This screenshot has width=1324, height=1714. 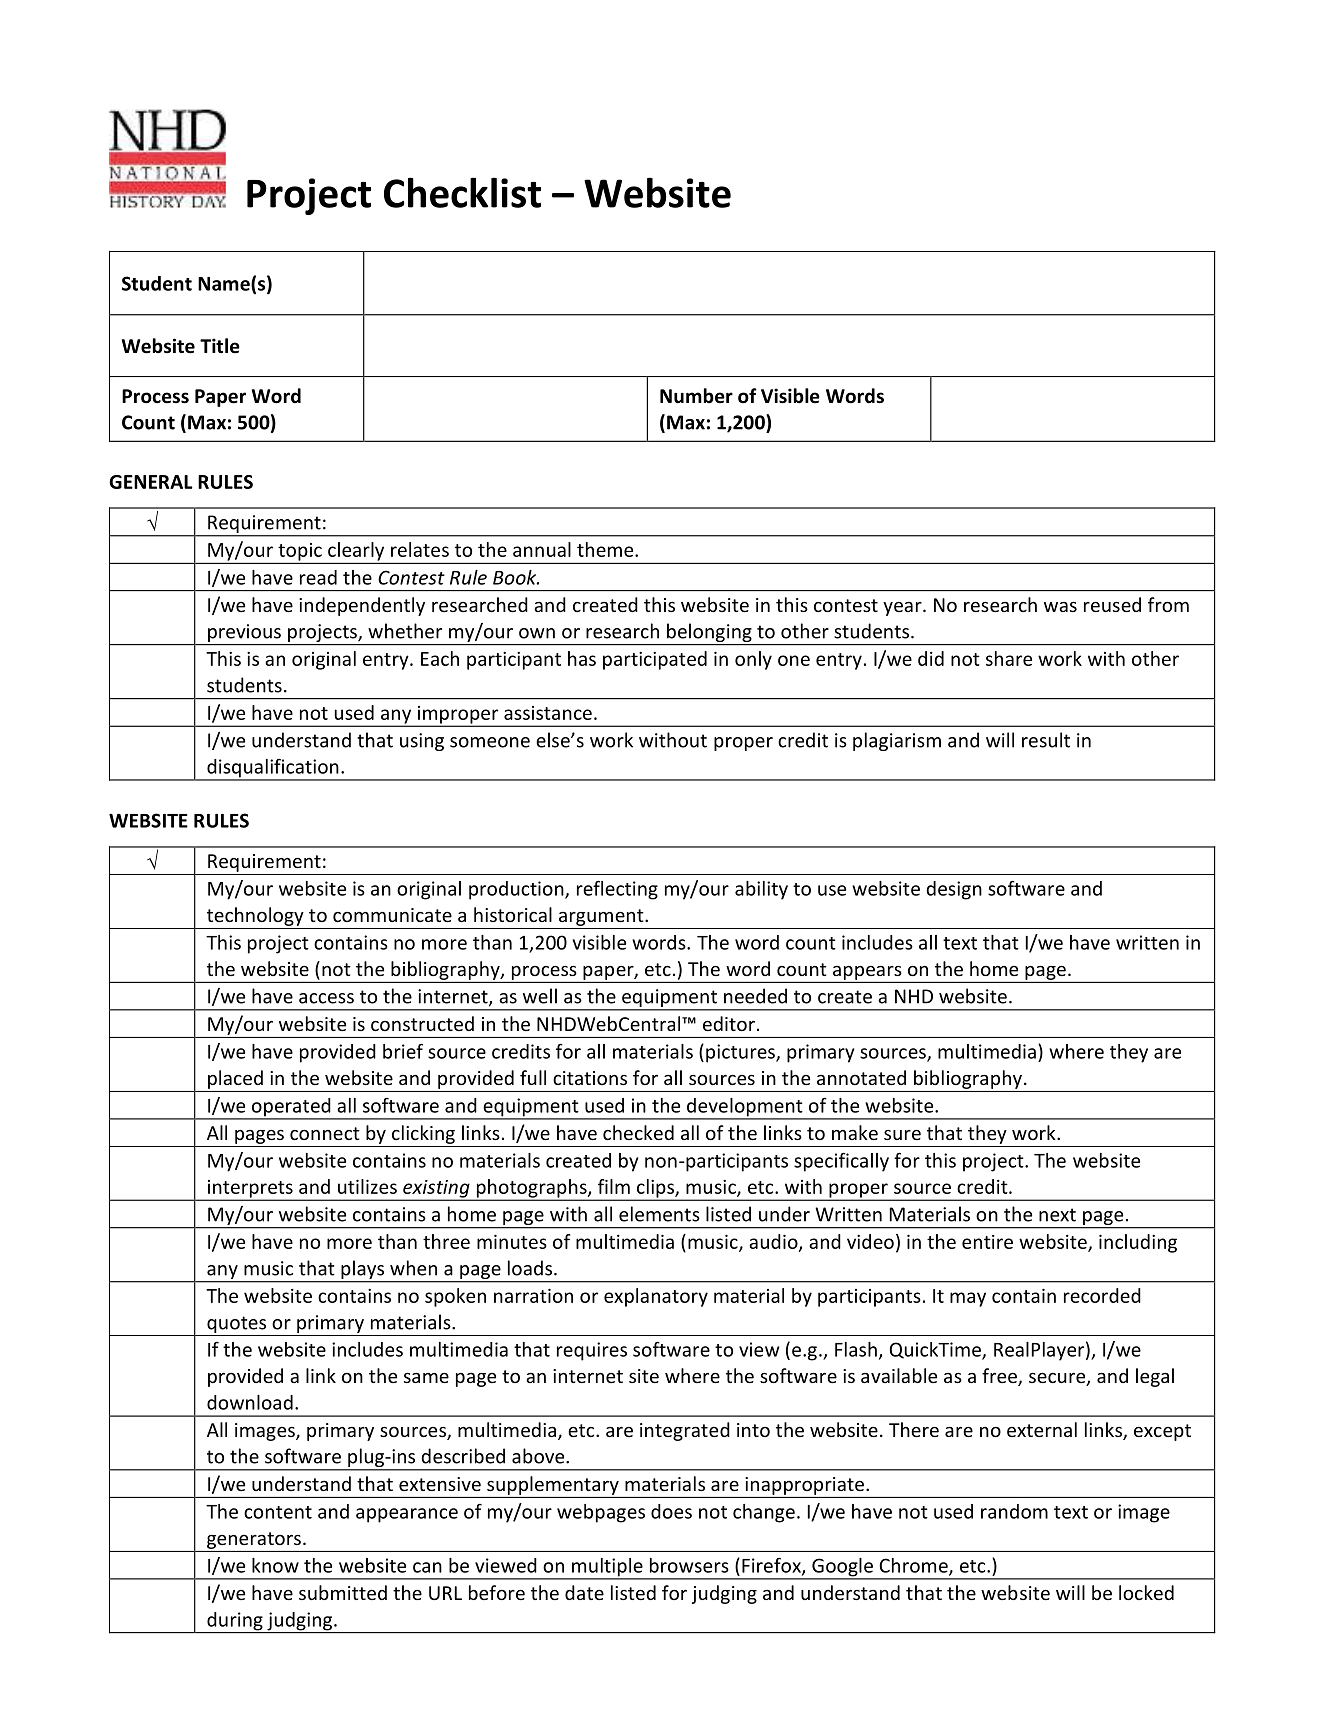 What do you see at coordinates (275, 1565) in the screenshot?
I see `know` at bounding box center [275, 1565].
